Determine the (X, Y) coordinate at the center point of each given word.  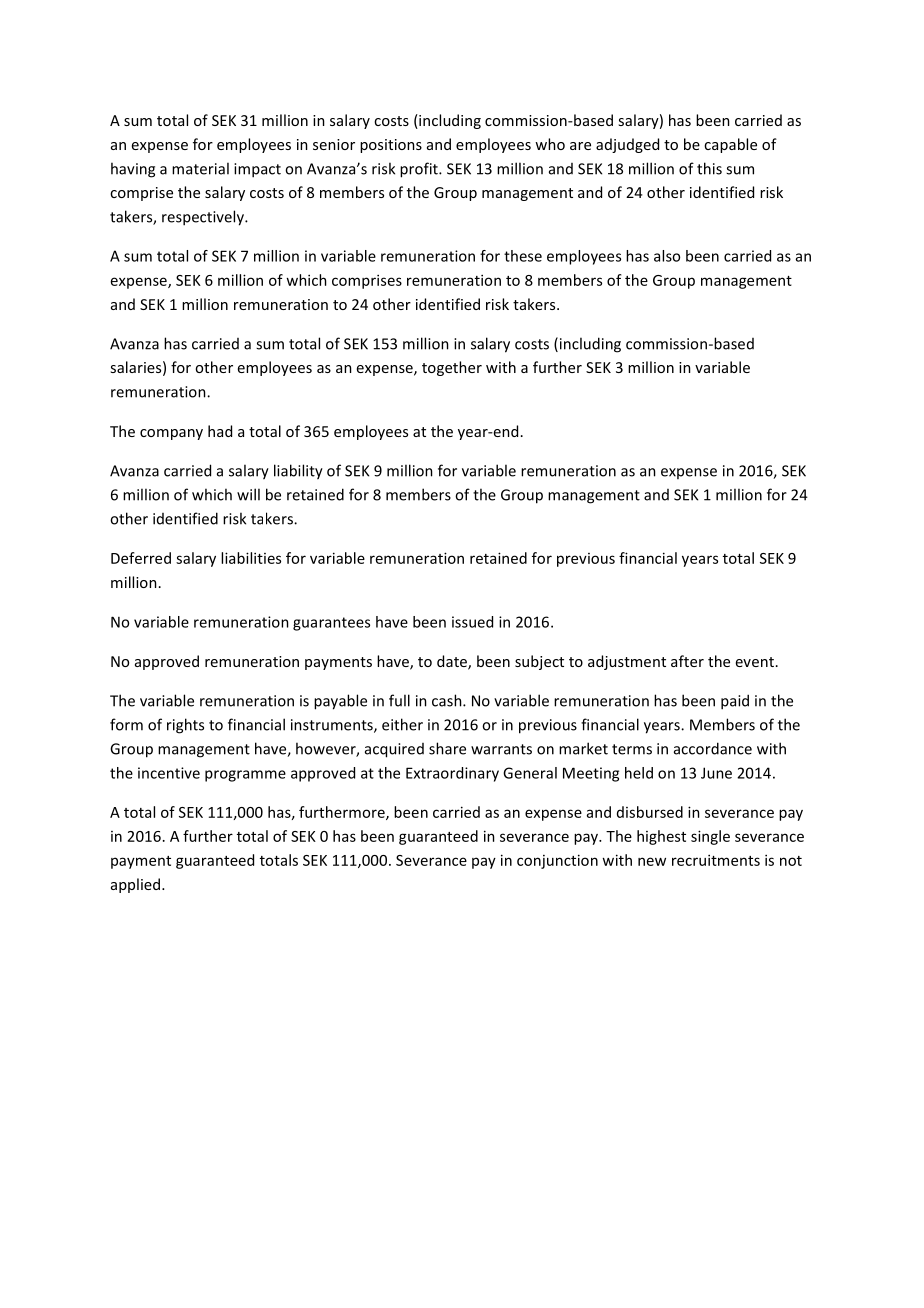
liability (298, 472)
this (709, 168)
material (200, 168)
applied (137, 885)
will (248, 494)
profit (420, 170)
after (687, 661)
